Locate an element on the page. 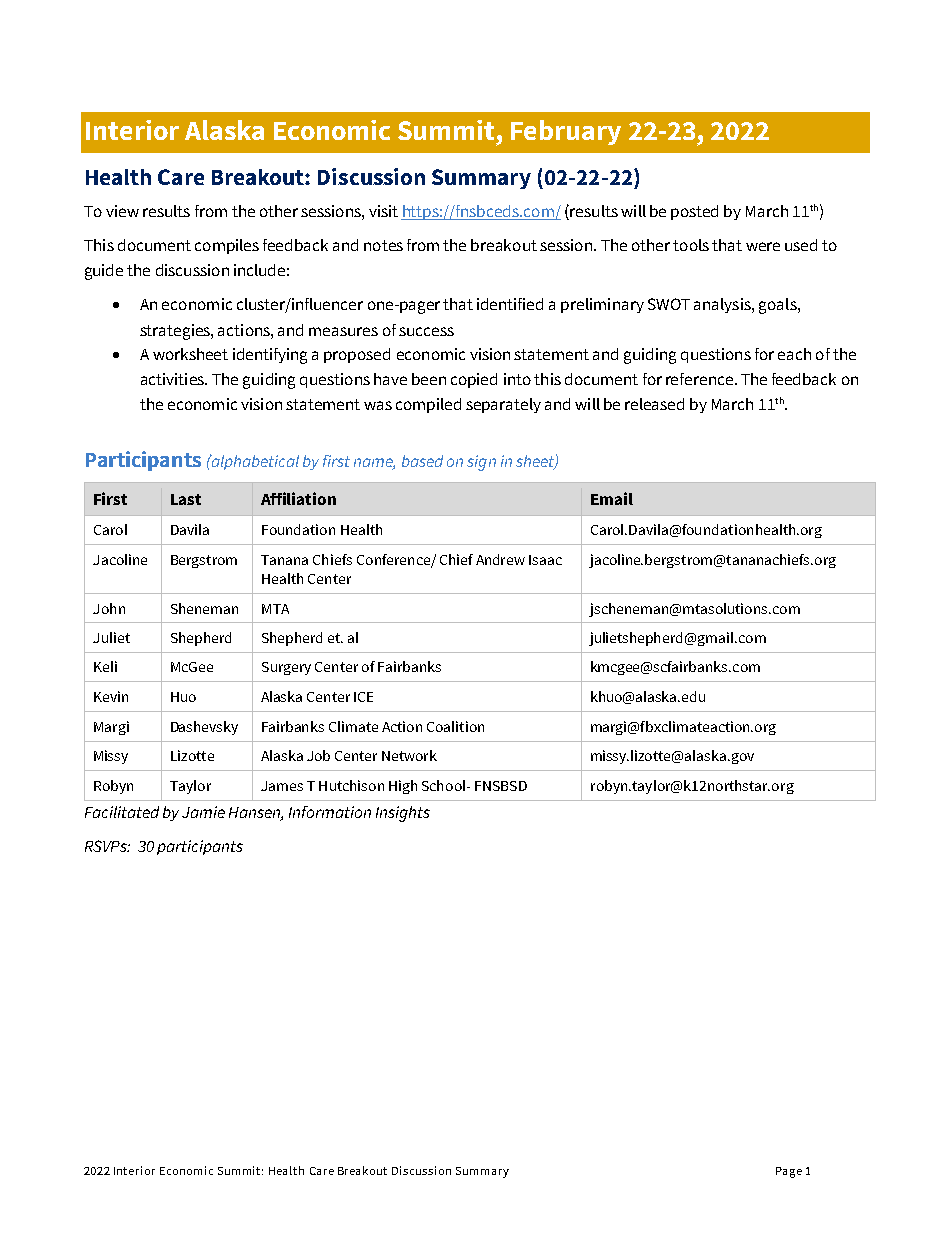  been is located at coordinates (429, 379).
